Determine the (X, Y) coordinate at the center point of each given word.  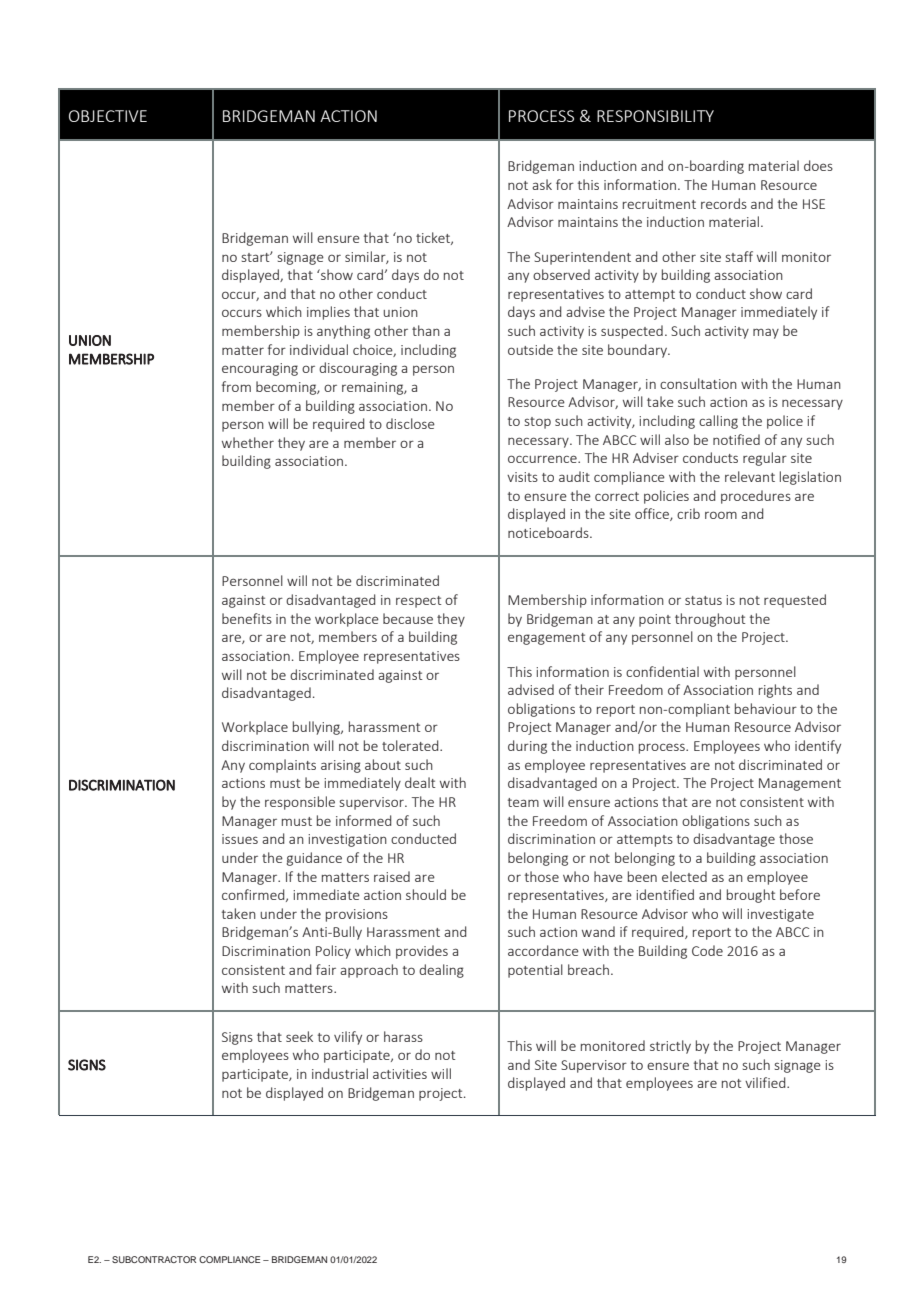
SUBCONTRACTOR (154, 1259)
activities (400, 1074)
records (724, 203)
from (236, 386)
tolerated (411, 745)
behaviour (766, 708)
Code (707, 950)
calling (718, 422)
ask (542, 184)
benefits (247, 618)
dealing (441, 971)
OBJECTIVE (108, 116)
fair (326, 969)
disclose (410, 423)
